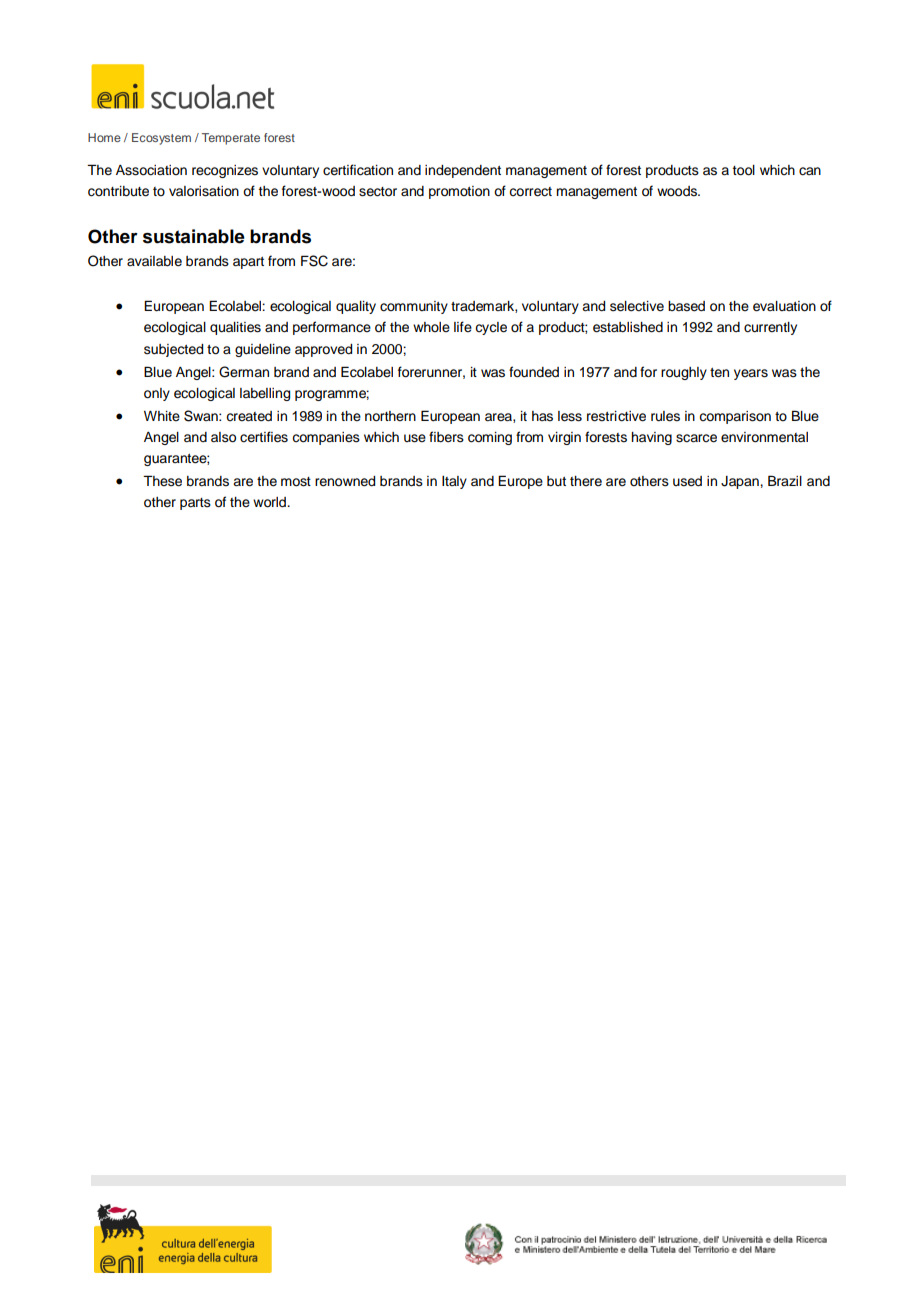 The height and width of the page is (1308, 924). Describe the element at coordinates (534, 372) in the page. I see `founded` at that location.
